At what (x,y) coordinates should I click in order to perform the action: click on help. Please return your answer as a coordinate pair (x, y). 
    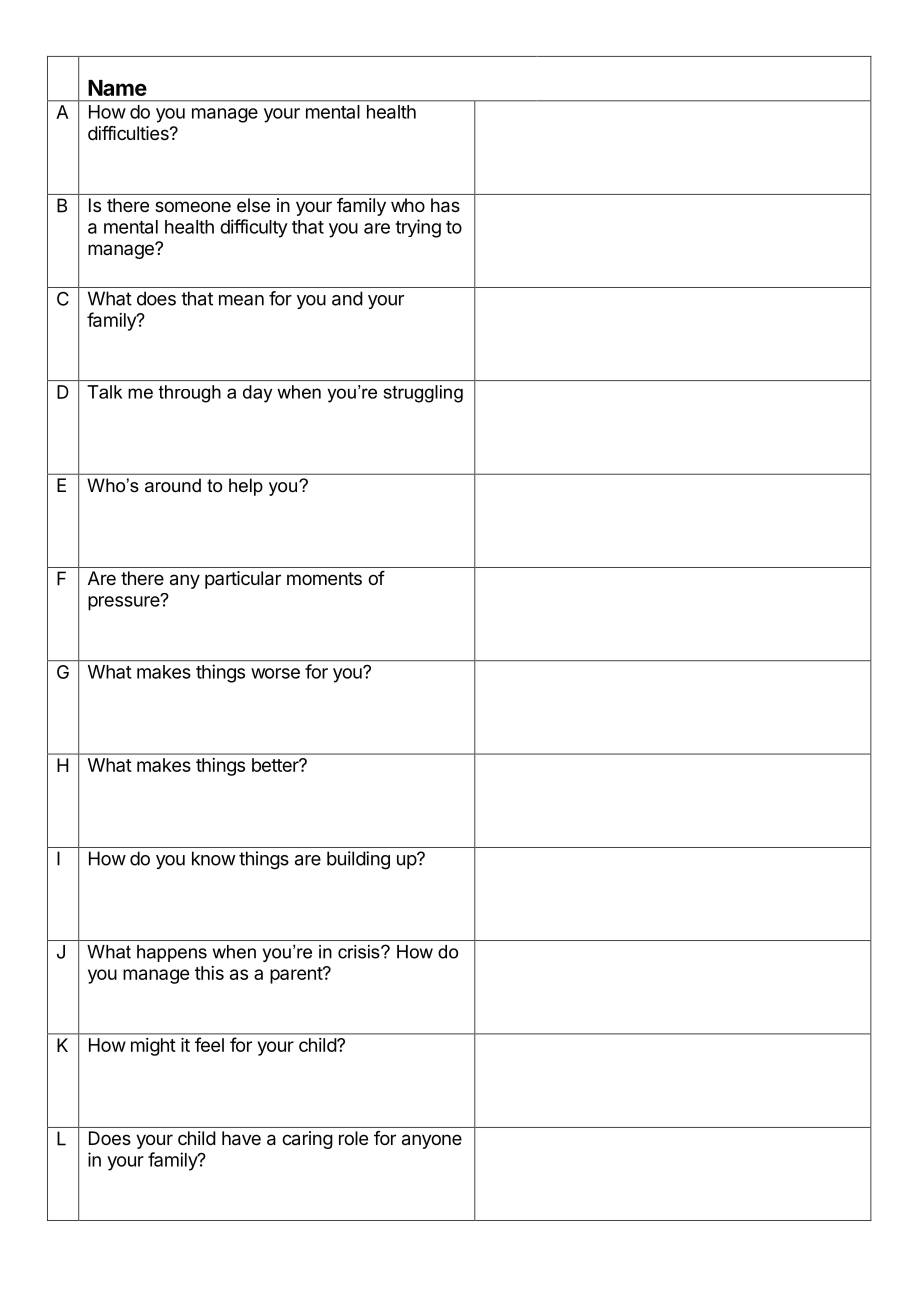
    Looking at the image, I should click on (246, 487).
